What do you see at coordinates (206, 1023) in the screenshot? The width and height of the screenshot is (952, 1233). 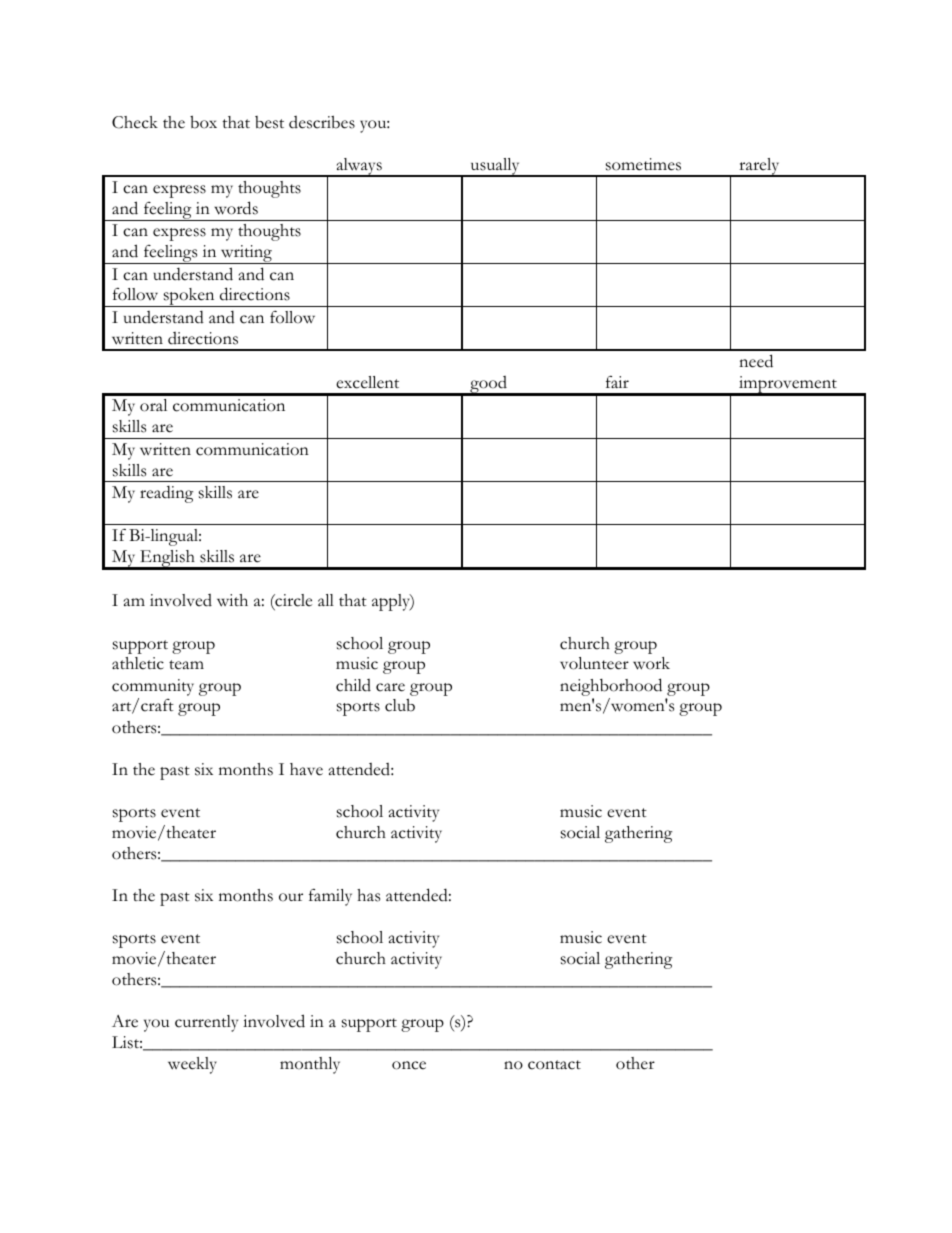 I see `currently` at bounding box center [206, 1023].
